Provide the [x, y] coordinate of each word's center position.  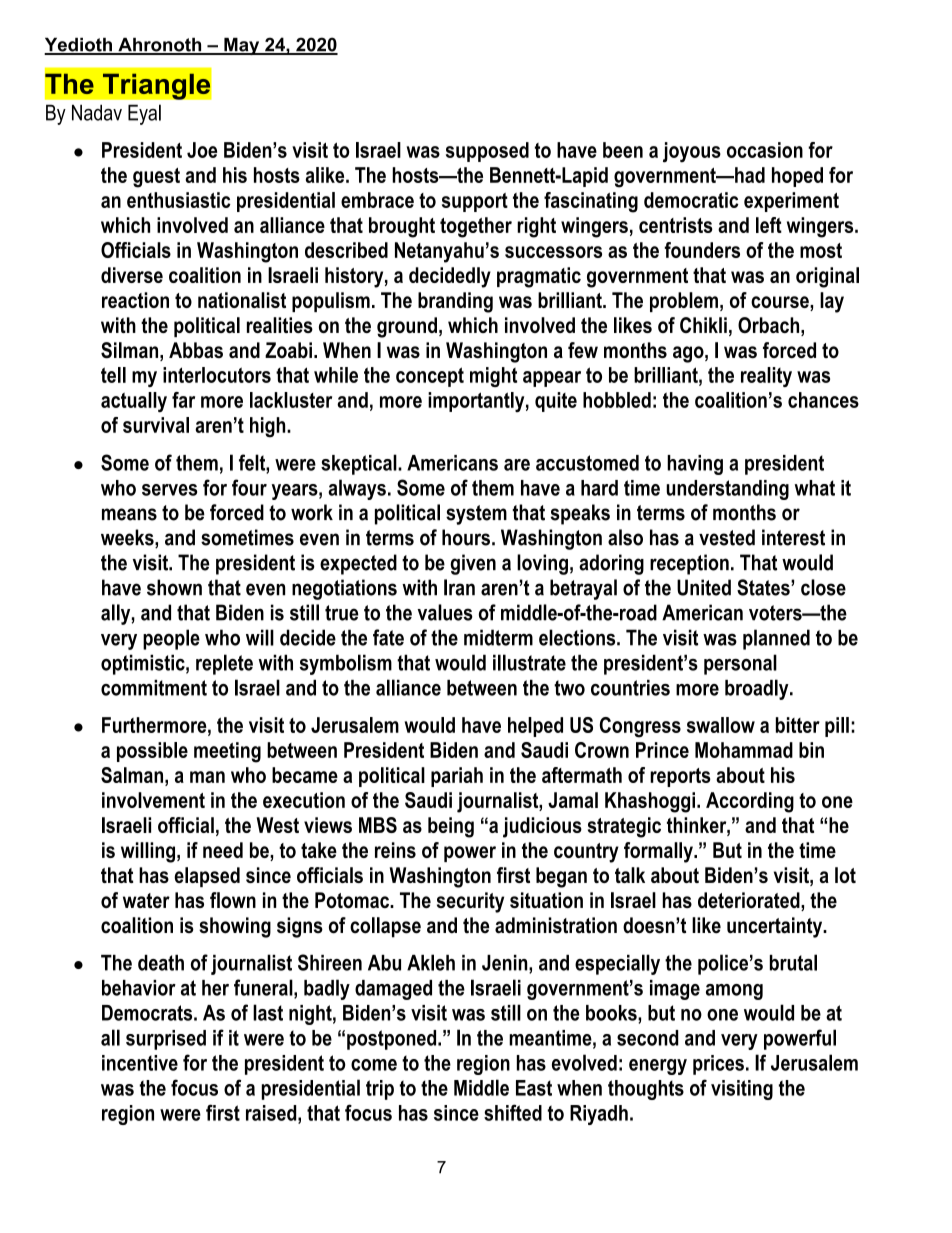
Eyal [144, 114]
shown [174, 587]
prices [718, 1065]
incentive [140, 1063]
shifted [513, 1112]
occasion [765, 150]
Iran [459, 587]
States [764, 587]
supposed [487, 152]
